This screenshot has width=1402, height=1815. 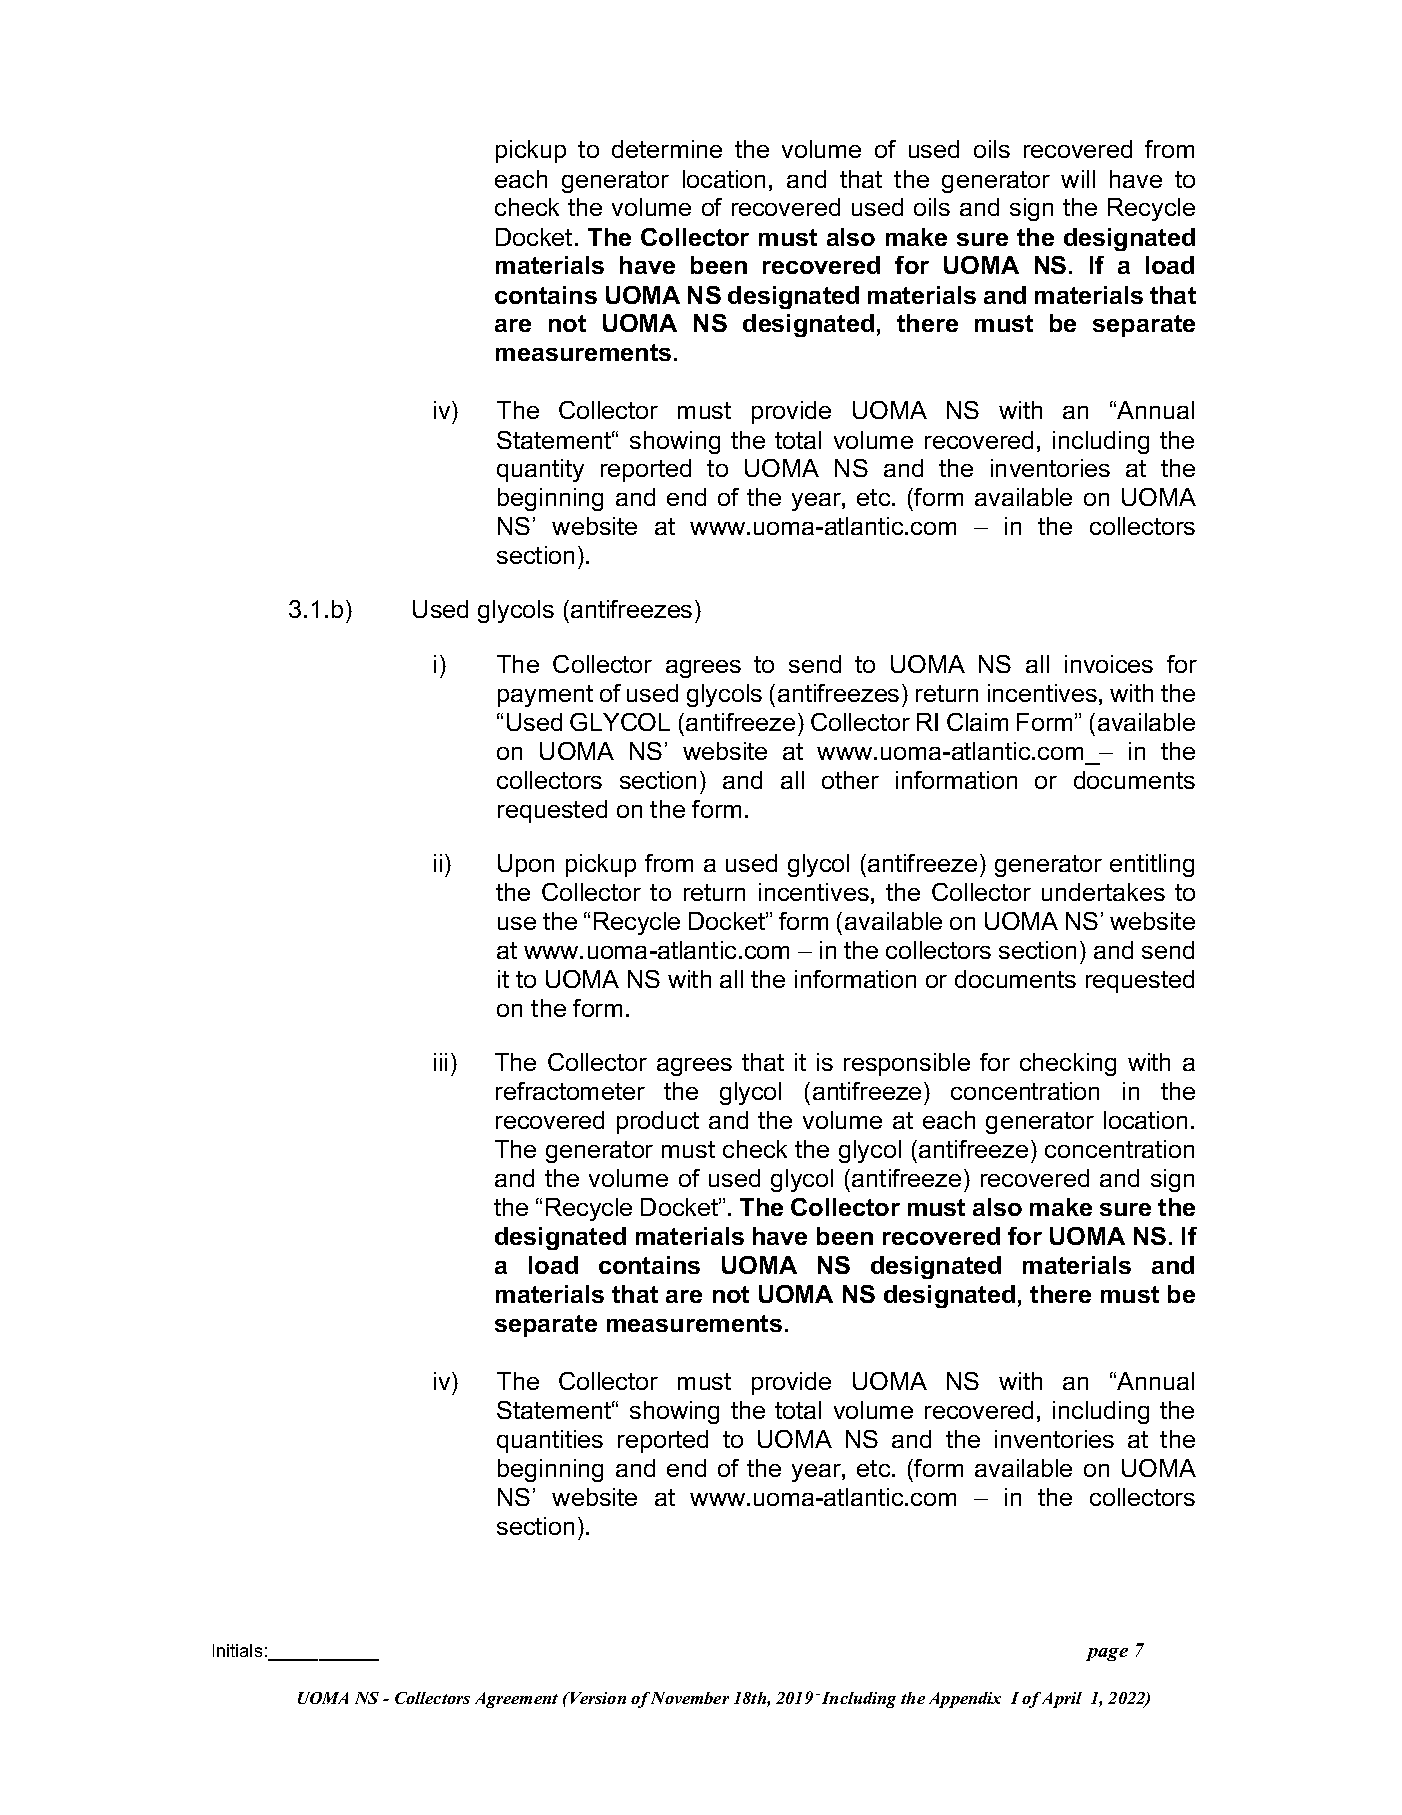 What do you see at coordinates (1107, 1654) in the screenshot?
I see `page` at bounding box center [1107, 1654].
